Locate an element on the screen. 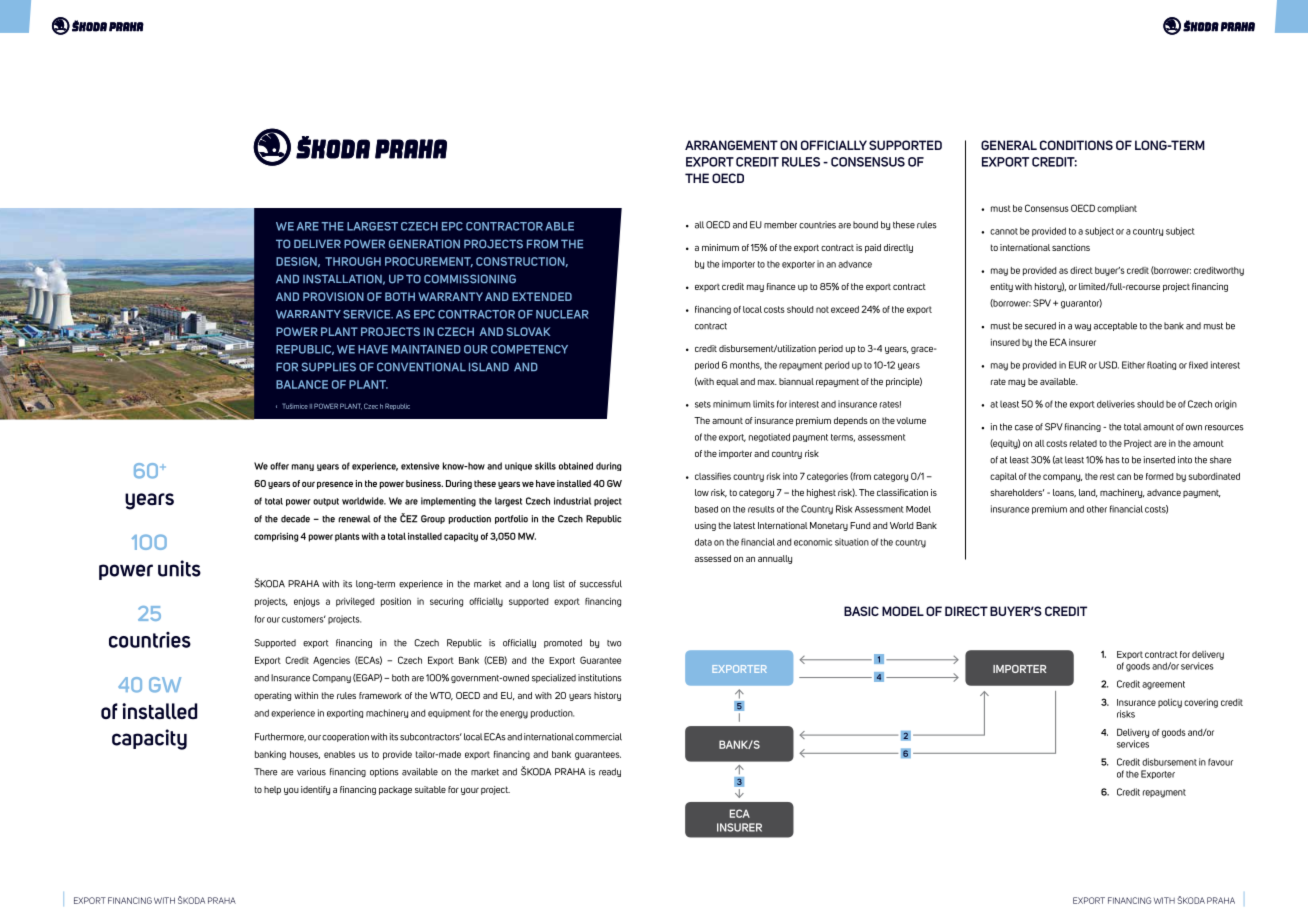 The image size is (1308, 924). ready is located at coordinates (610, 772).
